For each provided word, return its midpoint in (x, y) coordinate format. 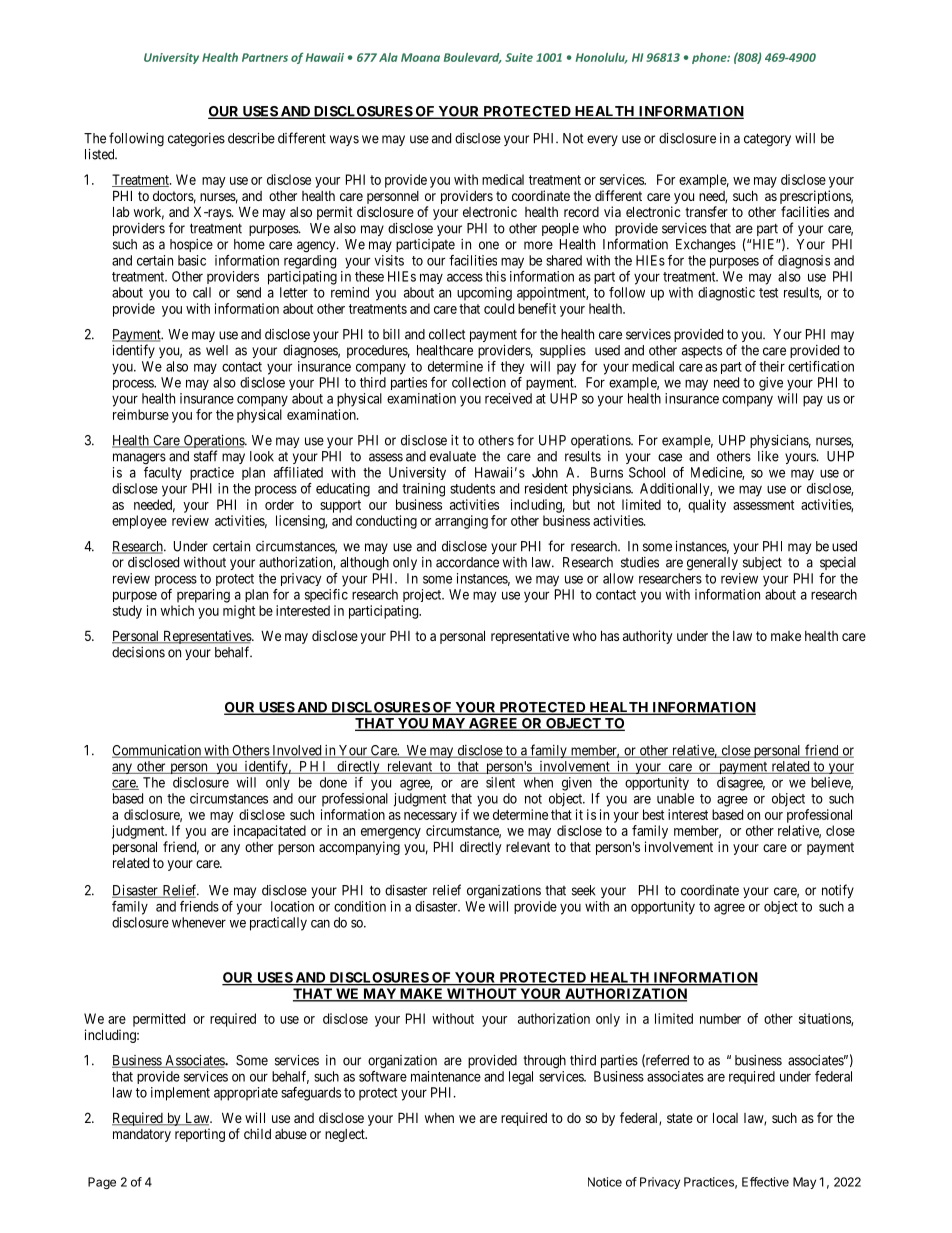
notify (838, 891)
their (772, 366)
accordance (467, 562)
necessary (430, 817)
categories (196, 140)
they (512, 367)
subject (762, 563)
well (217, 350)
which (177, 610)
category (767, 140)
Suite (519, 57)
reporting (200, 1135)
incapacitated (270, 832)
